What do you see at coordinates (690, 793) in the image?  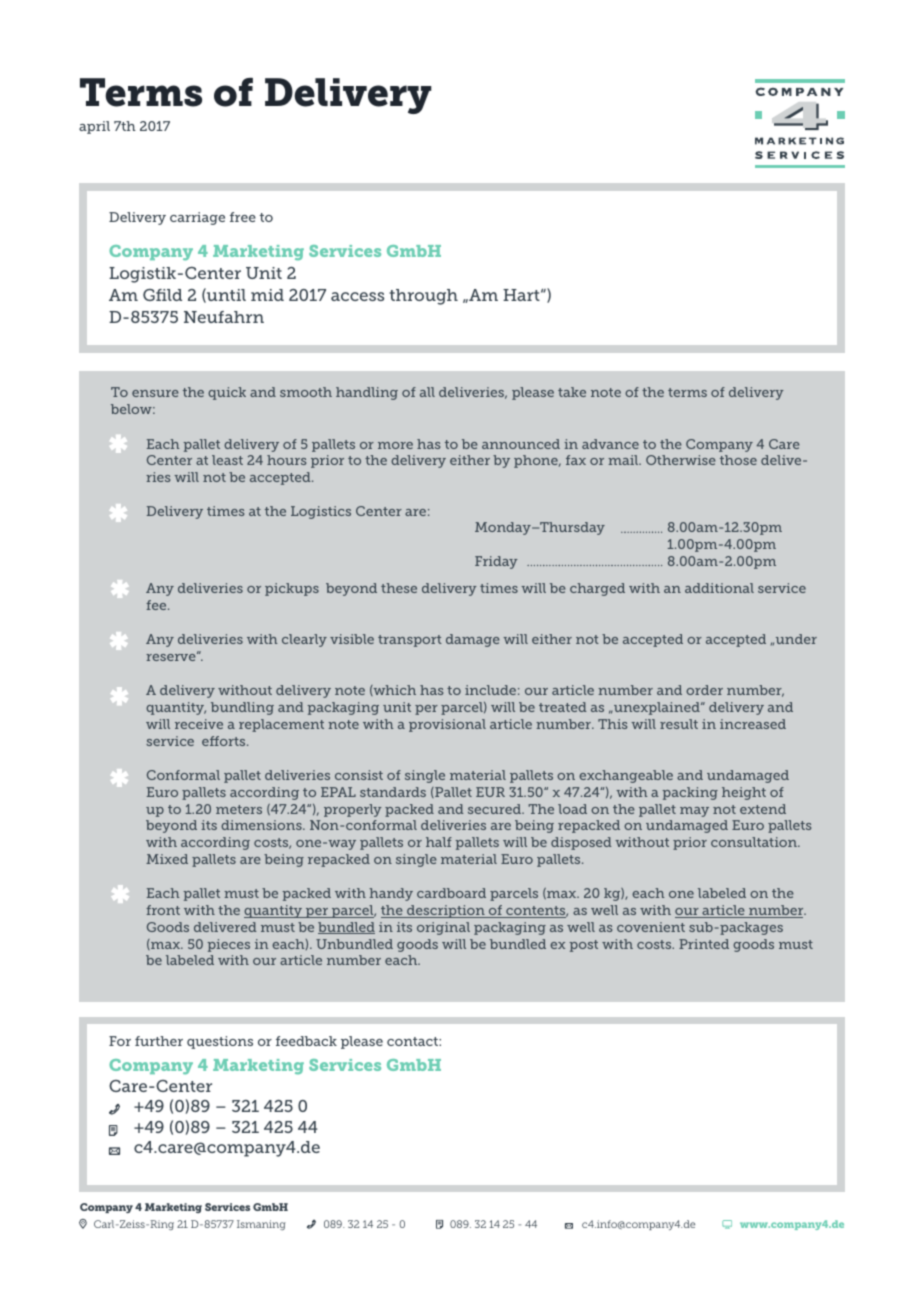 I see `packing` at bounding box center [690, 793].
